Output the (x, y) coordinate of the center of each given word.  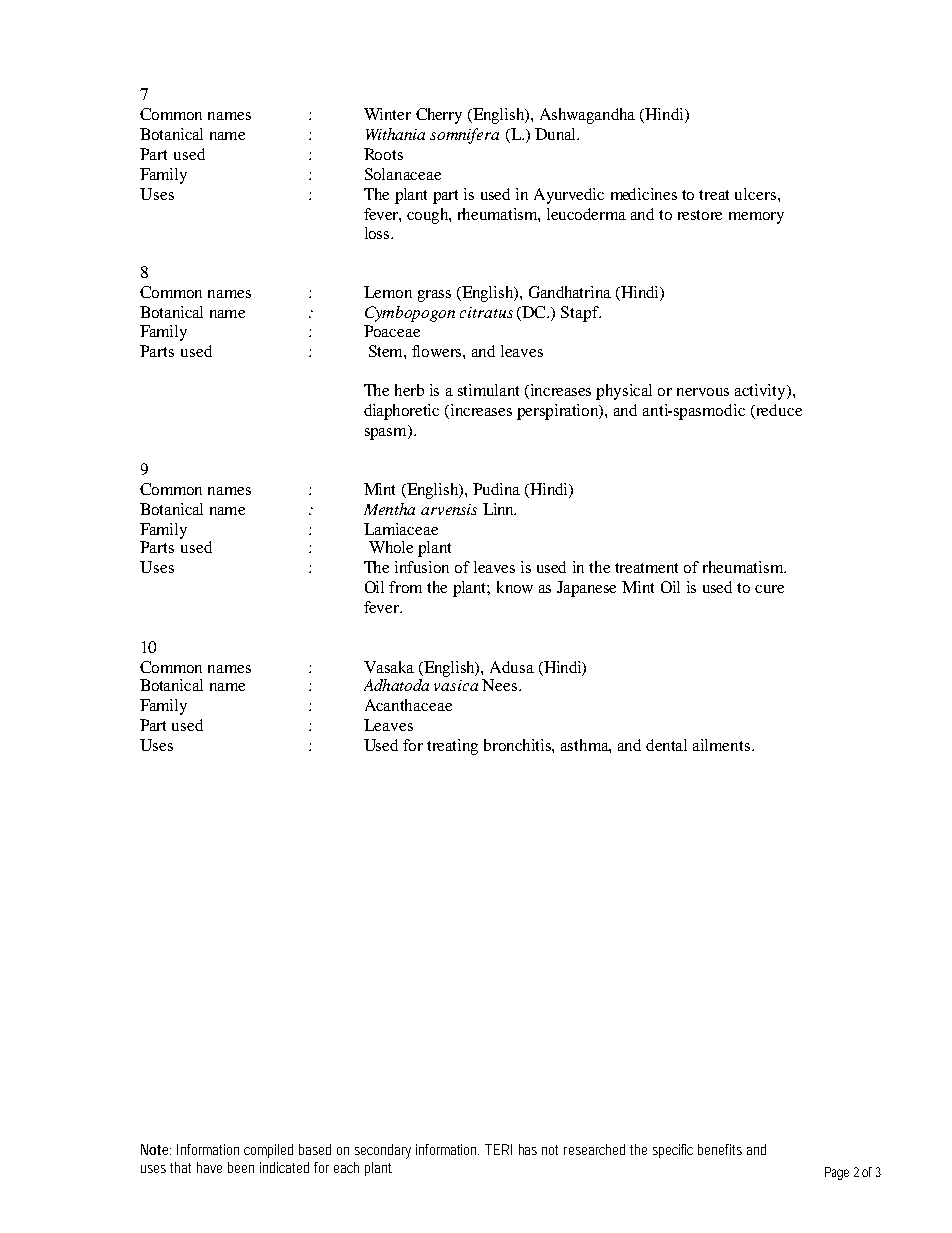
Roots (383, 154)
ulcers (755, 194)
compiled (268, 1151)
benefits (720, 1149)
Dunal (556, 134)
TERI (498, 1149)
